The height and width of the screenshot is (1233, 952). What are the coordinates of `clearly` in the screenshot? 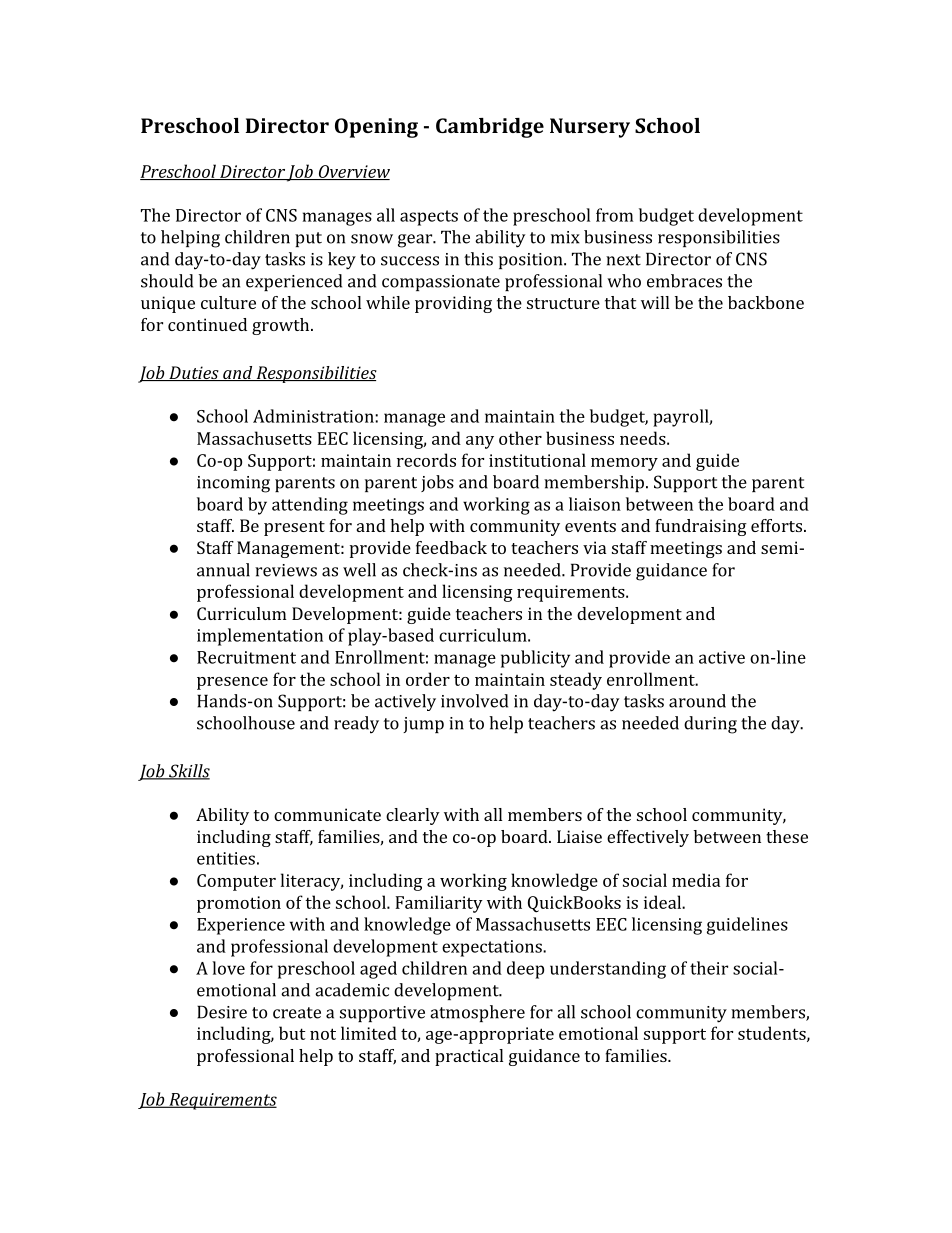 It's located at (413, 816).
